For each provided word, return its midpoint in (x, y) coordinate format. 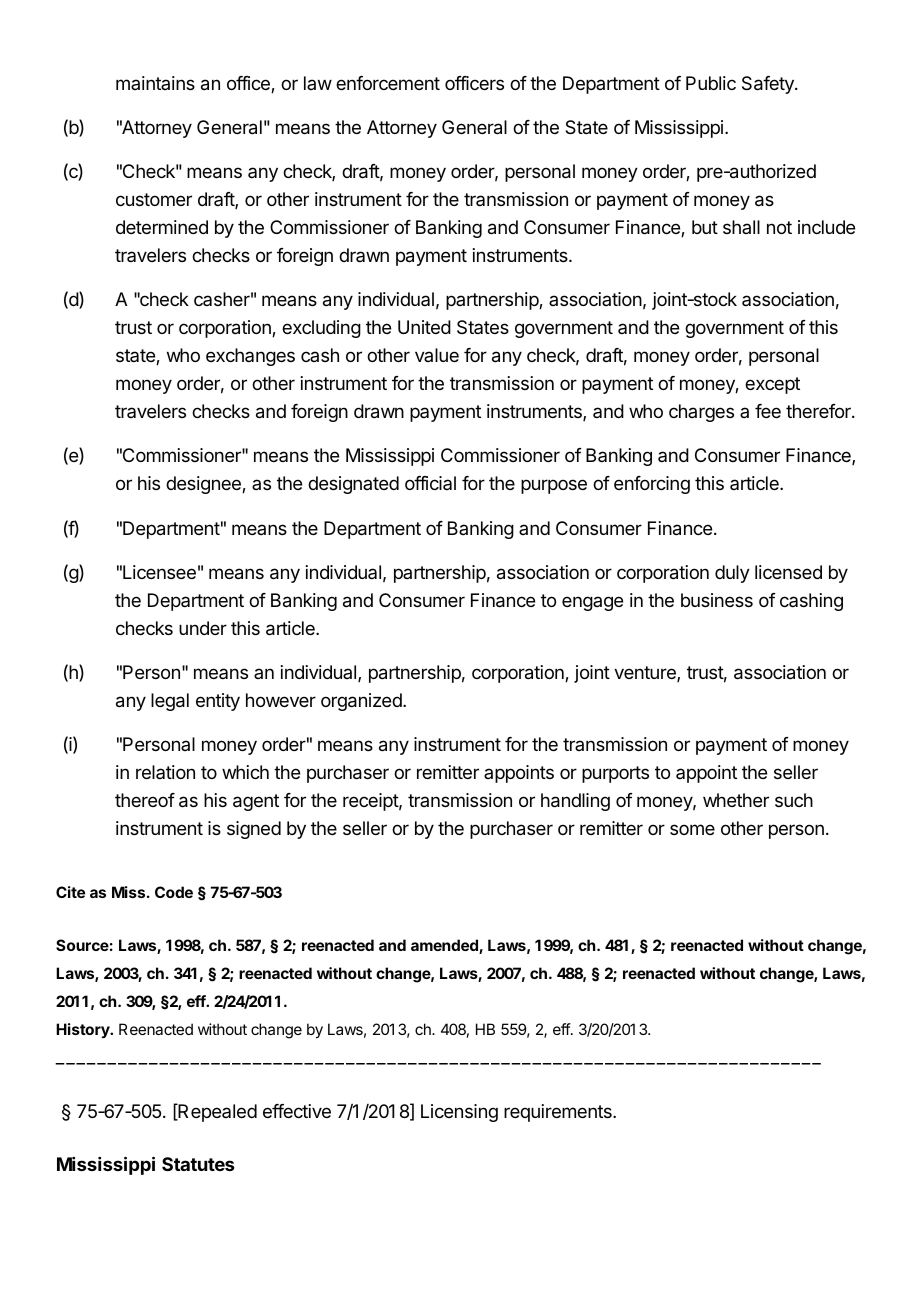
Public (711, 83)
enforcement (388, 83)
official (430, 483)
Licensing (459, 1113)
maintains (155, 83)
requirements (559, 1113)
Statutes (198, 1164)
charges (701, 413)
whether (736, 800)
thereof (145, 800)
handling (575, 802)
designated (353, 485)
